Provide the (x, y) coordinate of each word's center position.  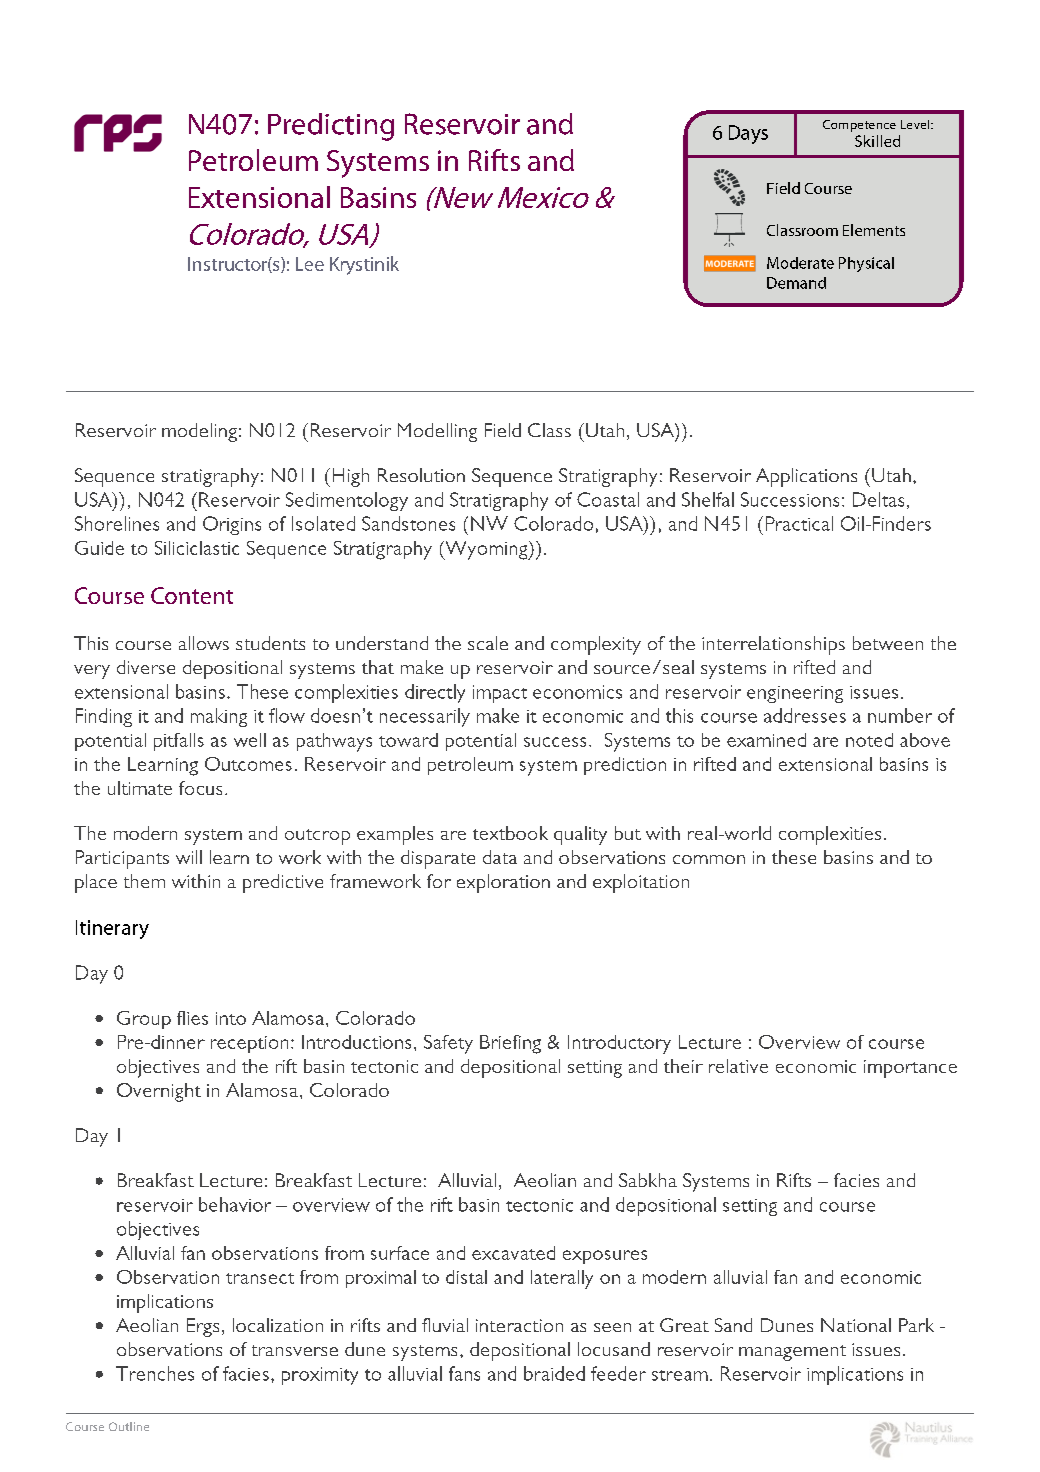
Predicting (331, 127)
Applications (806, 477)
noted (869, 740)
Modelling (437, 432)
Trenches (155, 1373)
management (792, 1353)
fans (464, 1373)
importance (910, 1069)
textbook (510, 833)
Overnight (159, 1092)
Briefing (510, 1044)
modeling (199, 432)
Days (748, 134)
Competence (859, 126)
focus (200, 788)
